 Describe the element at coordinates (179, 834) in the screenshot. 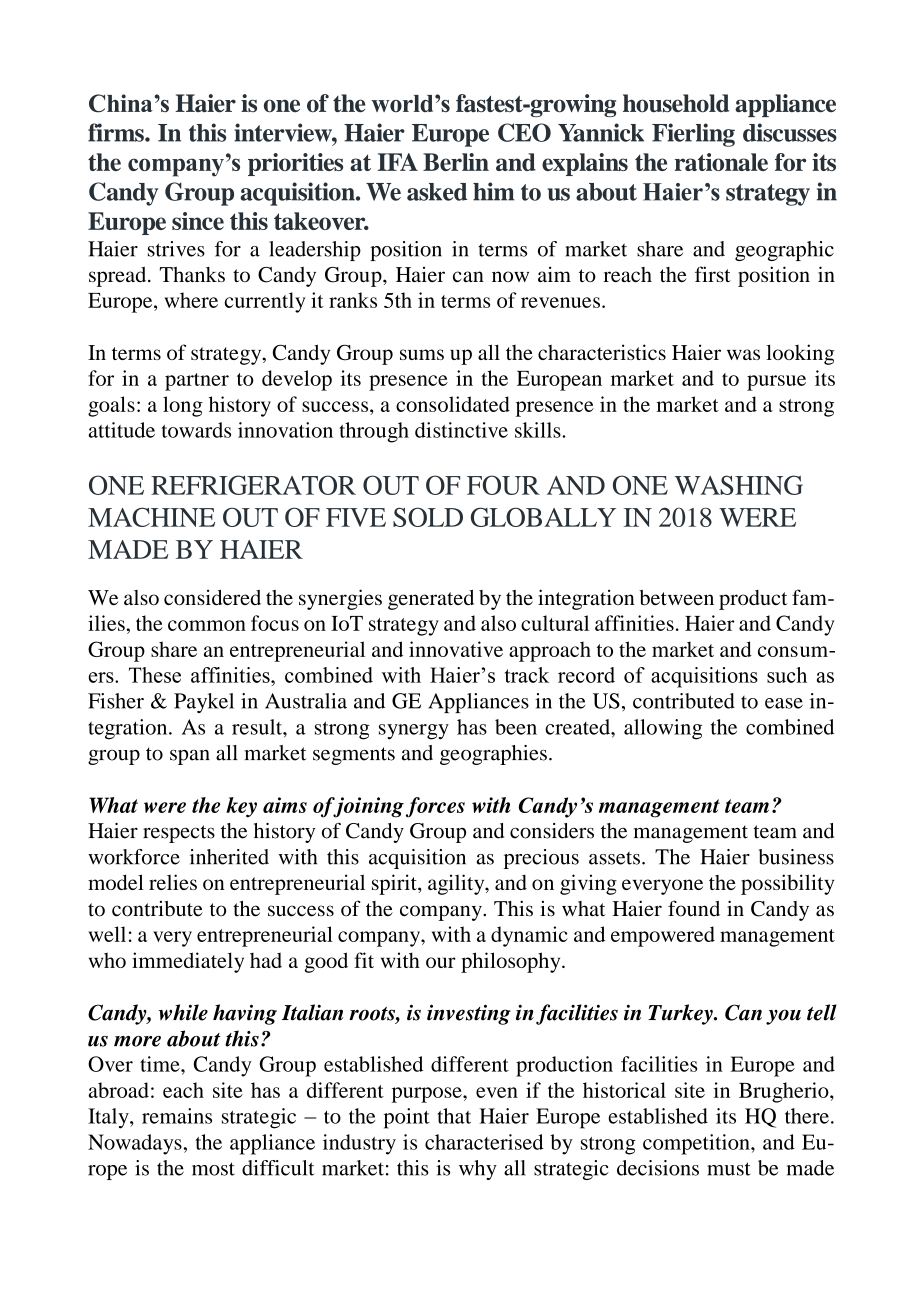

I see `respects` at that location.
